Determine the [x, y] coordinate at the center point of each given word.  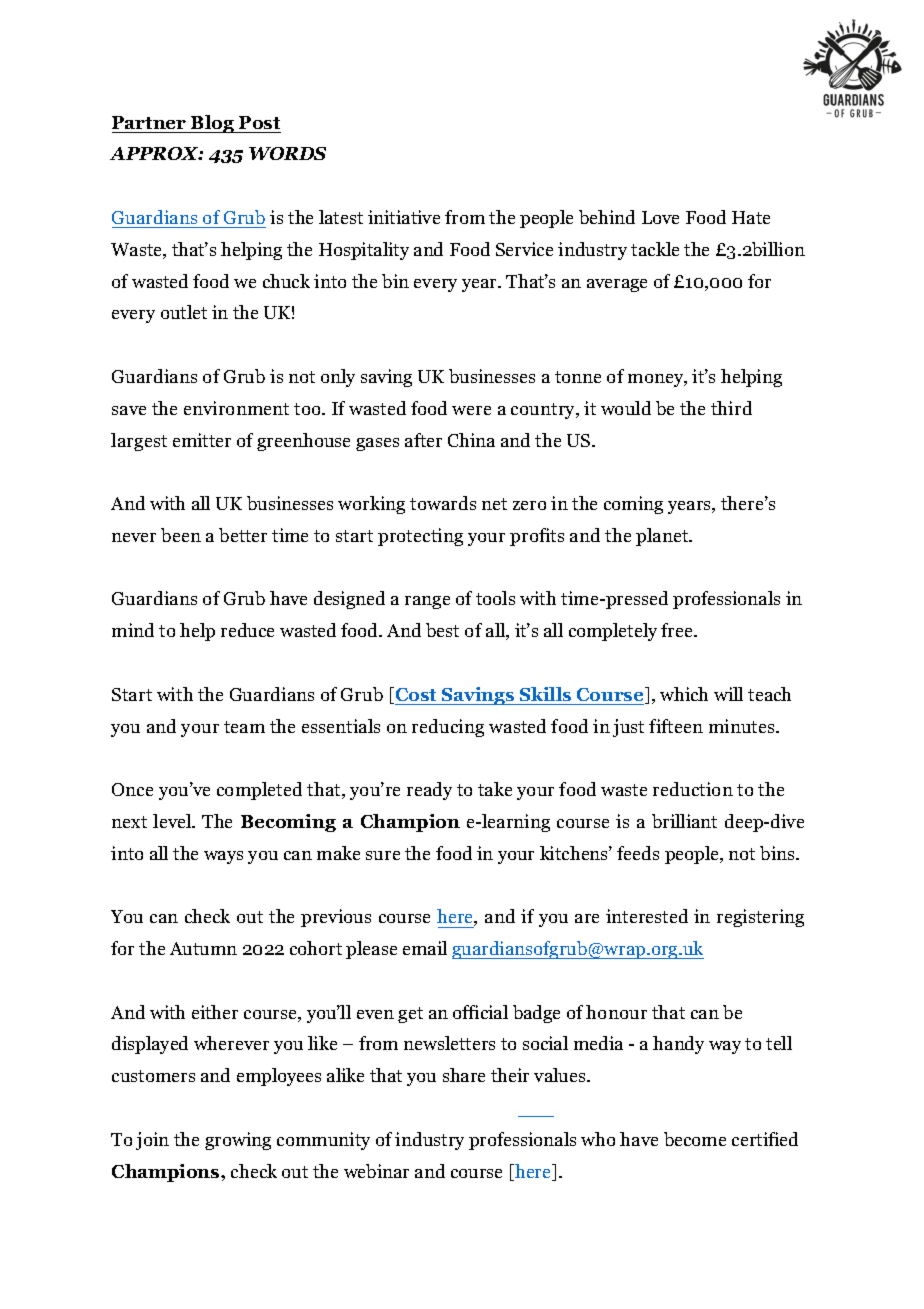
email [425, 948]
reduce [247, 630]
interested [647, 916]
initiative [404, 217]
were [471, 410]
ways [223, 857]
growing [238, 1141]
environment [236, 408]
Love [660, 217]
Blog [213, 124]
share [464, 1075]
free [678, 630]
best [442, 630]
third [731, 408]
